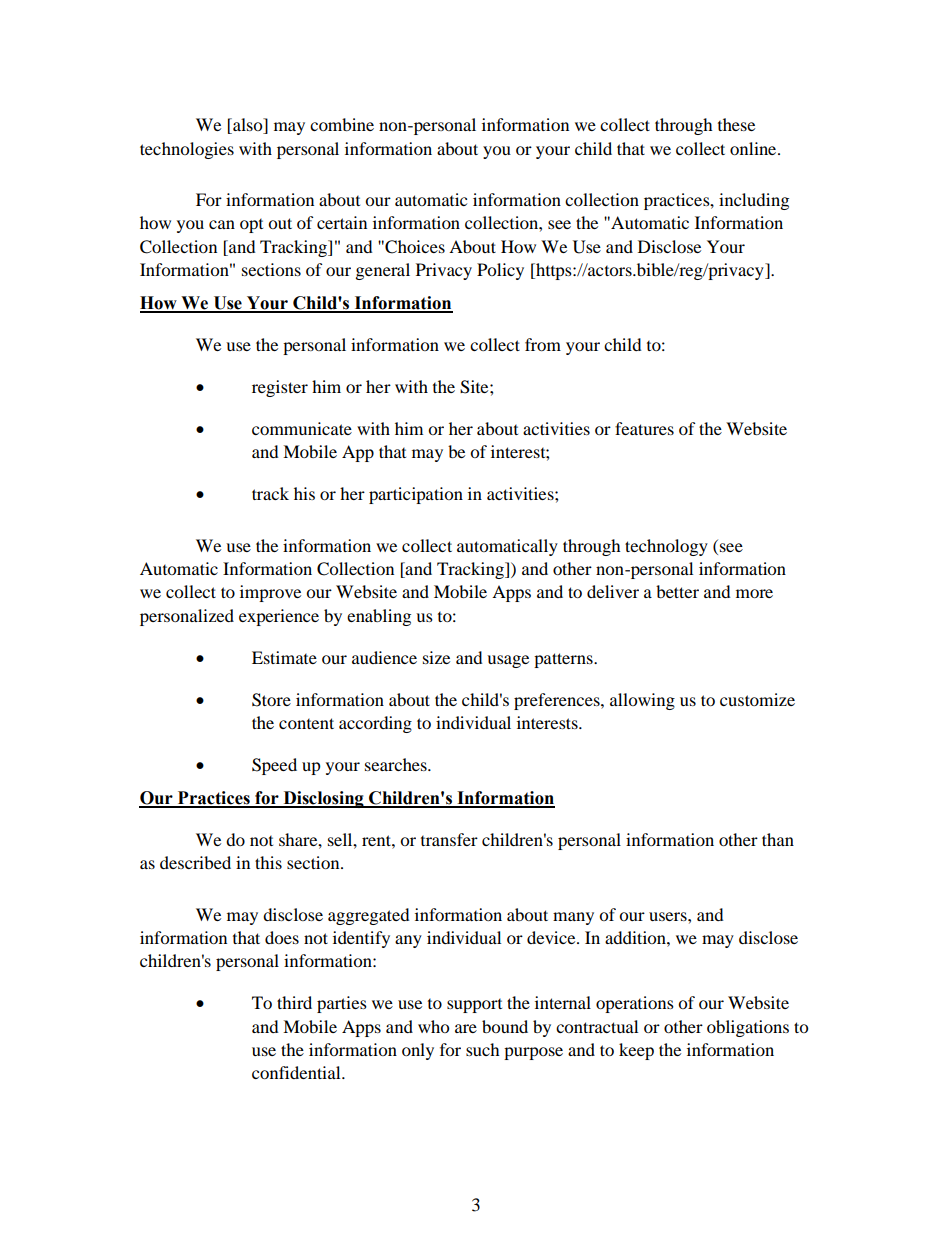 The height and width of the document is (1233, 952). I want to click on also, so click(248, 126).
